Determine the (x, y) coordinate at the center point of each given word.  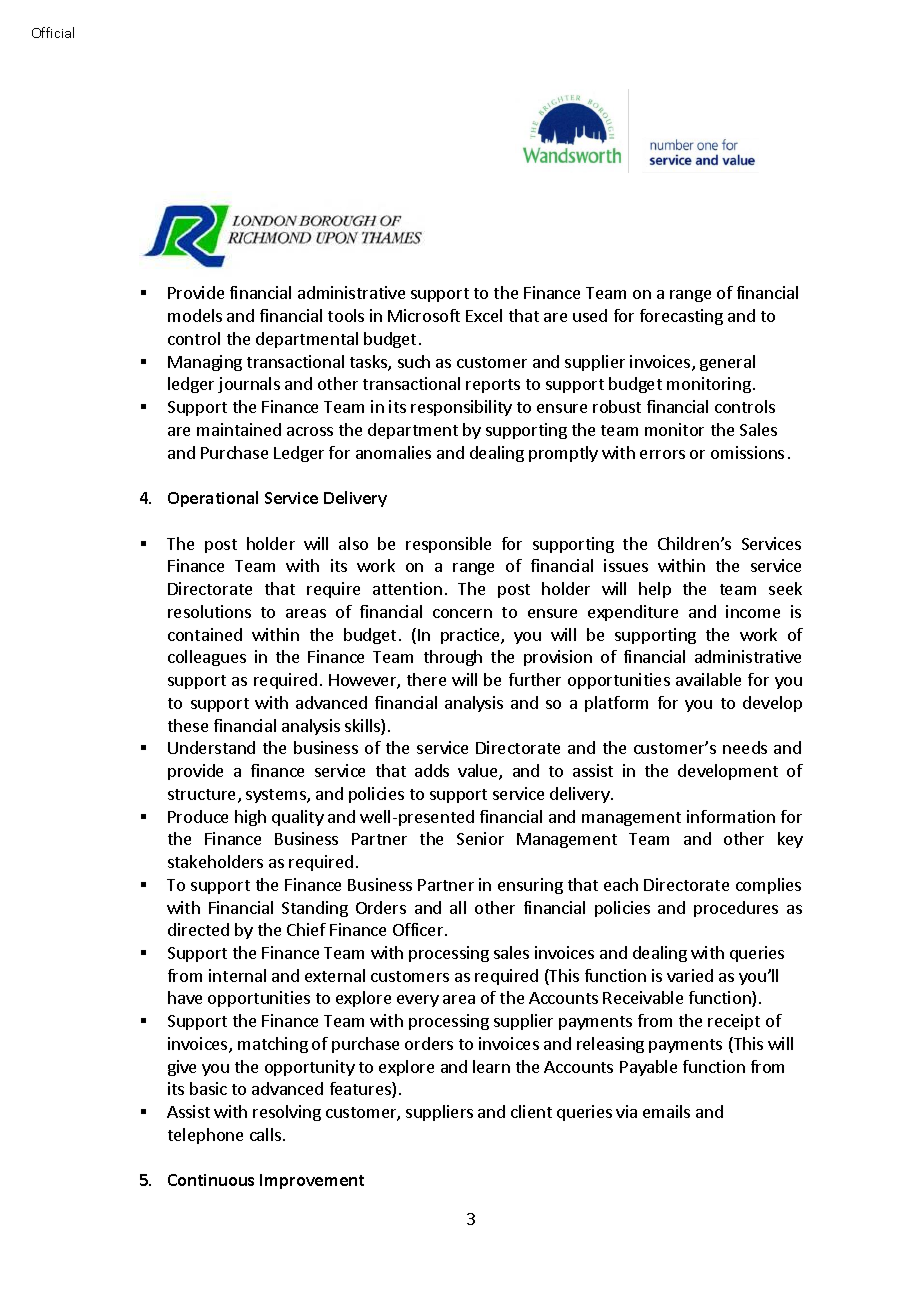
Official (53, 32)
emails (666, 1111)
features (361, 1090)
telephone (205, 1136)
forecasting (681, 317)
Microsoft (424, 315)
